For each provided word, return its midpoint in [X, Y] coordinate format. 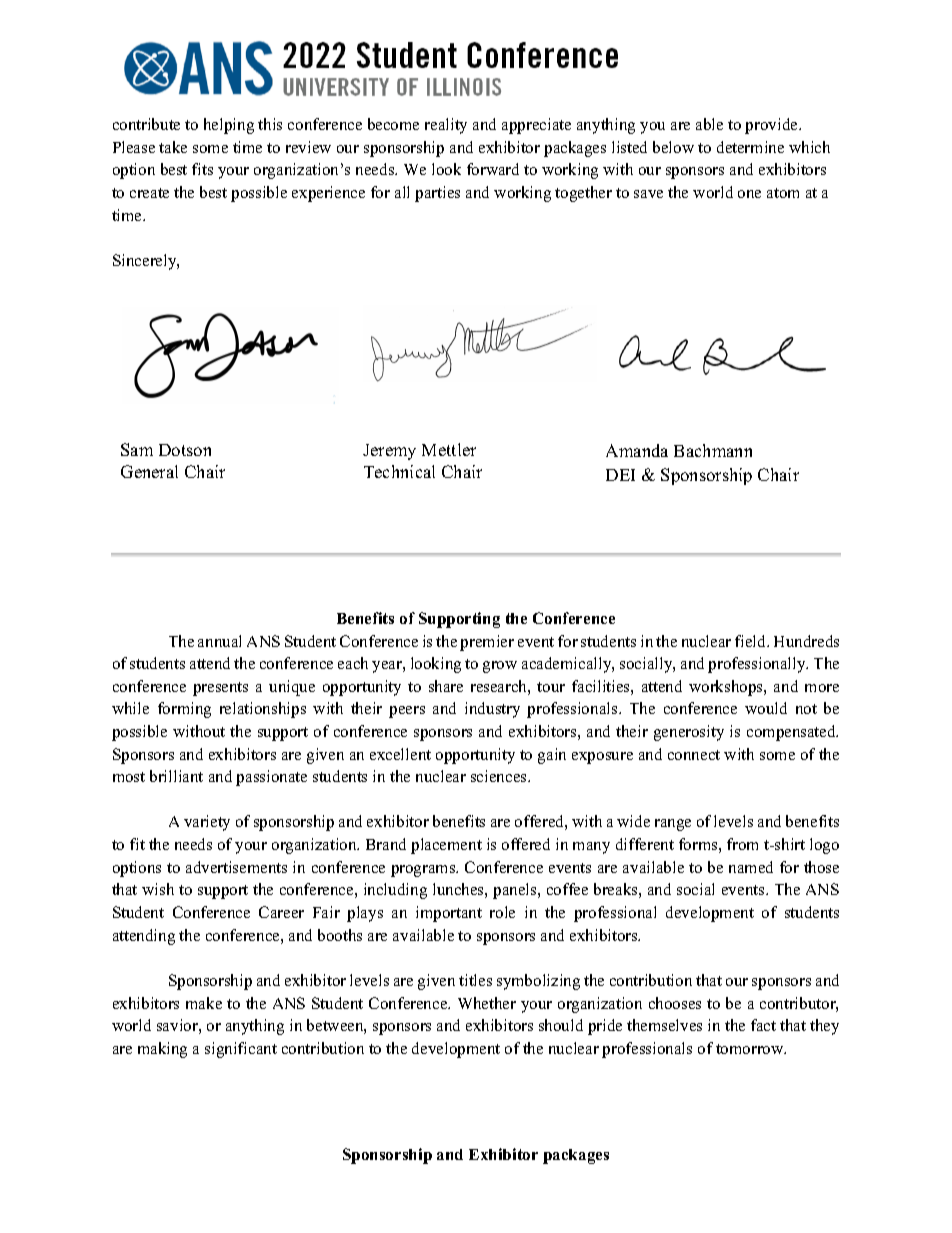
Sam [137, 449]
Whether [487, 1003]
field [752, 641]
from [742, 844]
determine [750, 147]
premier [487, 643]
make [204, 1003]
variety [207, 823]
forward [493, 169]
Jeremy [389, 452]
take [173, 147]
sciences [500, 776]
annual [219, 641]
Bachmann [713, 450]
